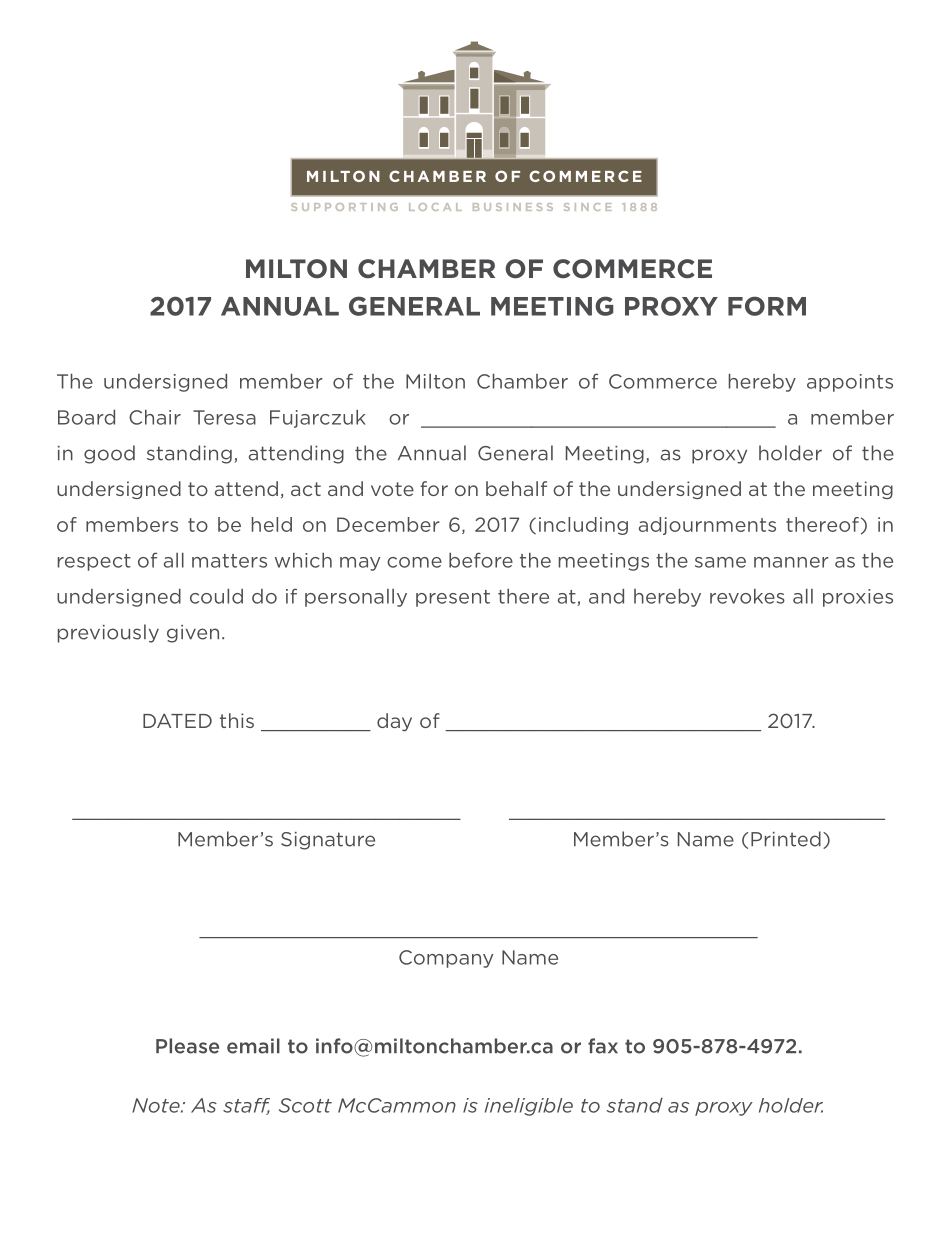 The image size is (952, 1233). What do you see at coordinates (216, 596) in the screenshot?
I see `could` at bounding box center [216, 596].
